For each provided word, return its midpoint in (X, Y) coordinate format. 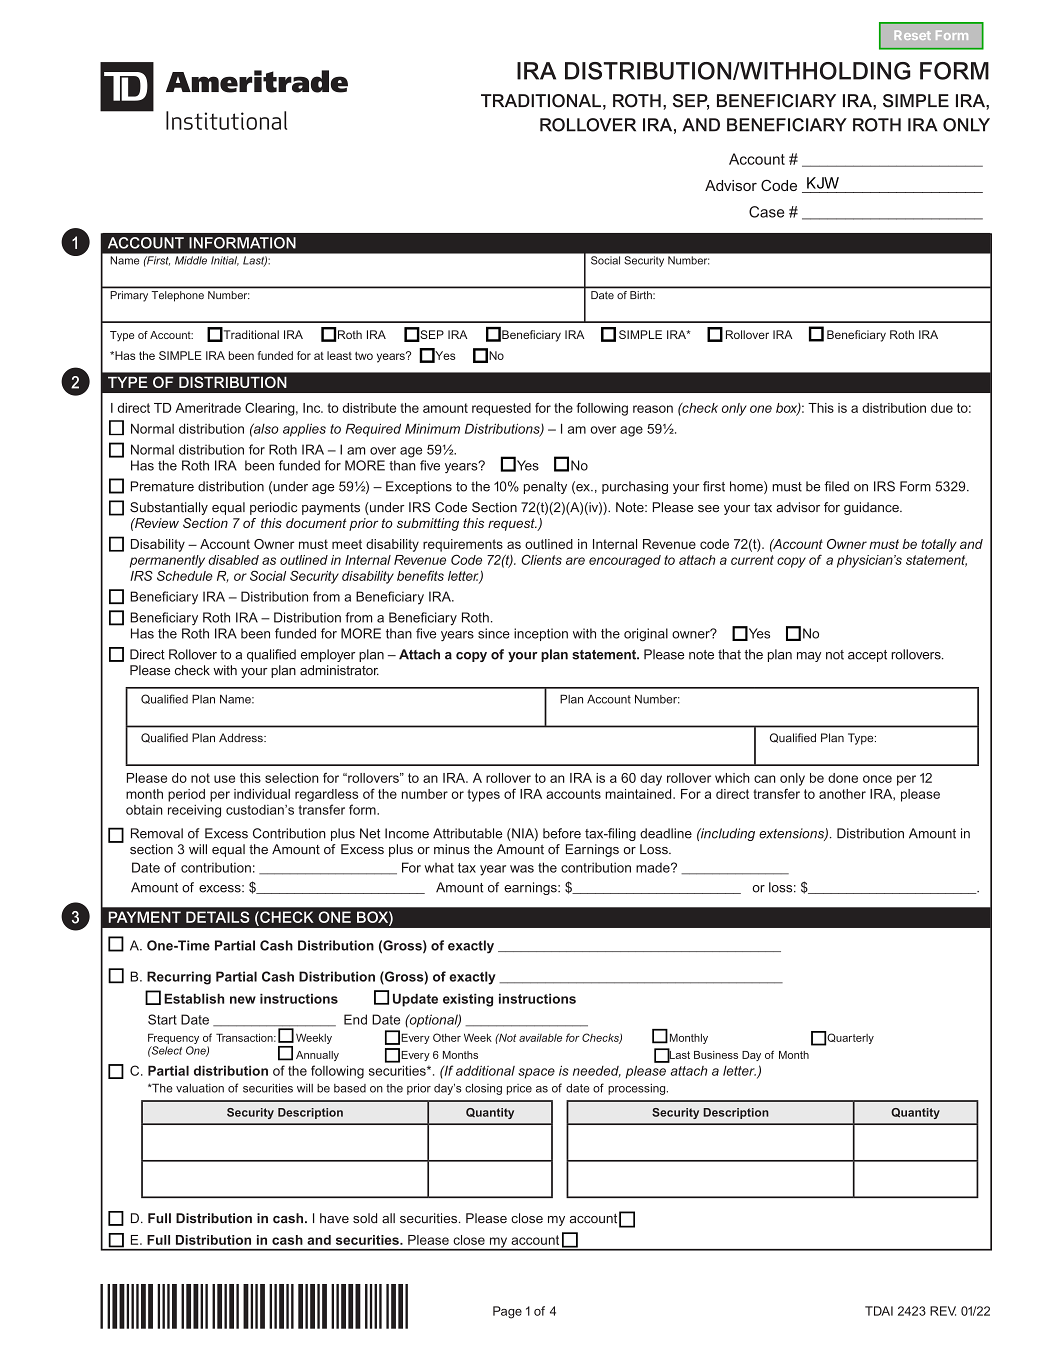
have (334, 1218)
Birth (642, 295)
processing (638, 1089)
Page (507, 1312)
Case (766, 212)
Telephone (178, 296)
